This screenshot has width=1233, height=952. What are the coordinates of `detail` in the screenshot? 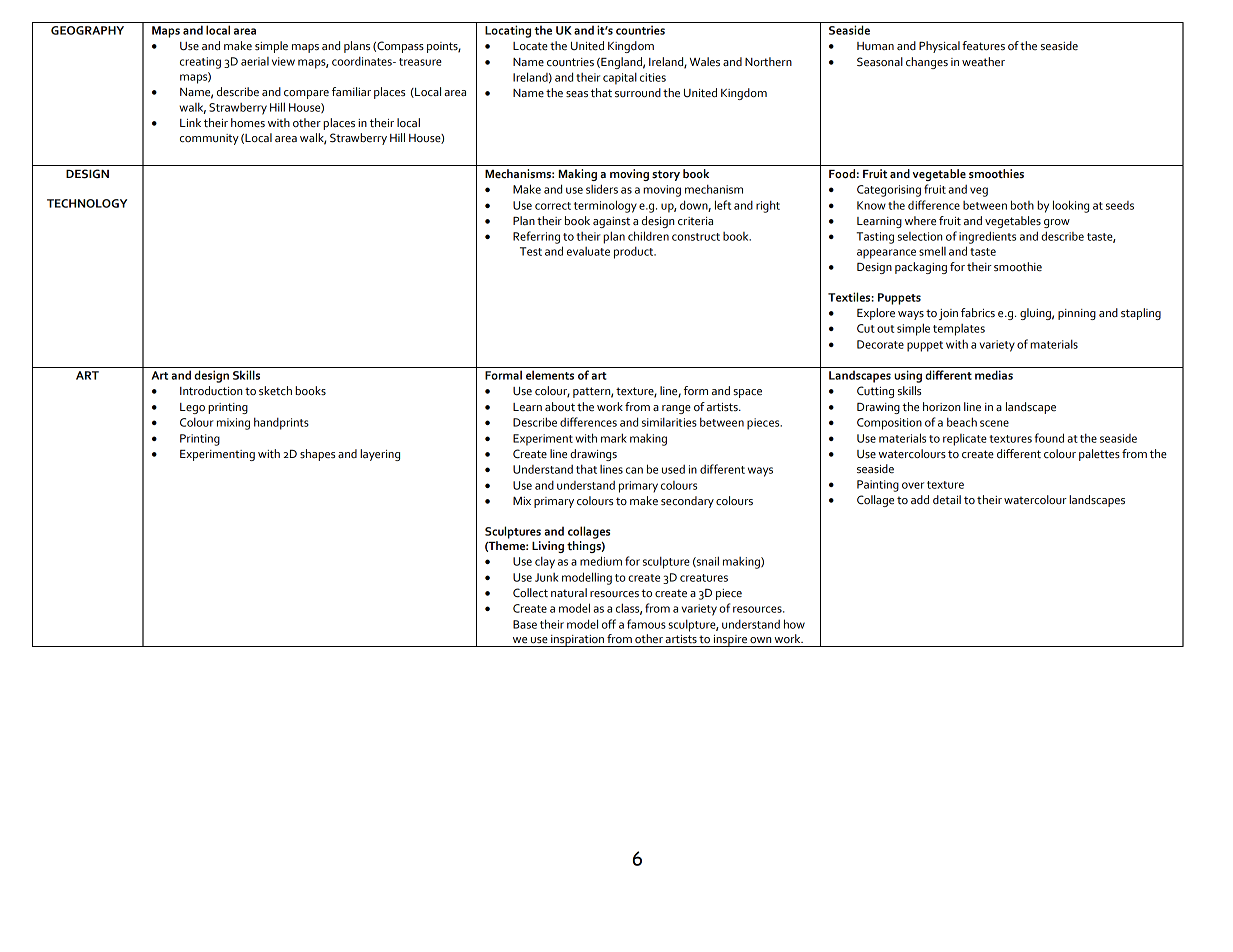 It's located at (947, 500).
